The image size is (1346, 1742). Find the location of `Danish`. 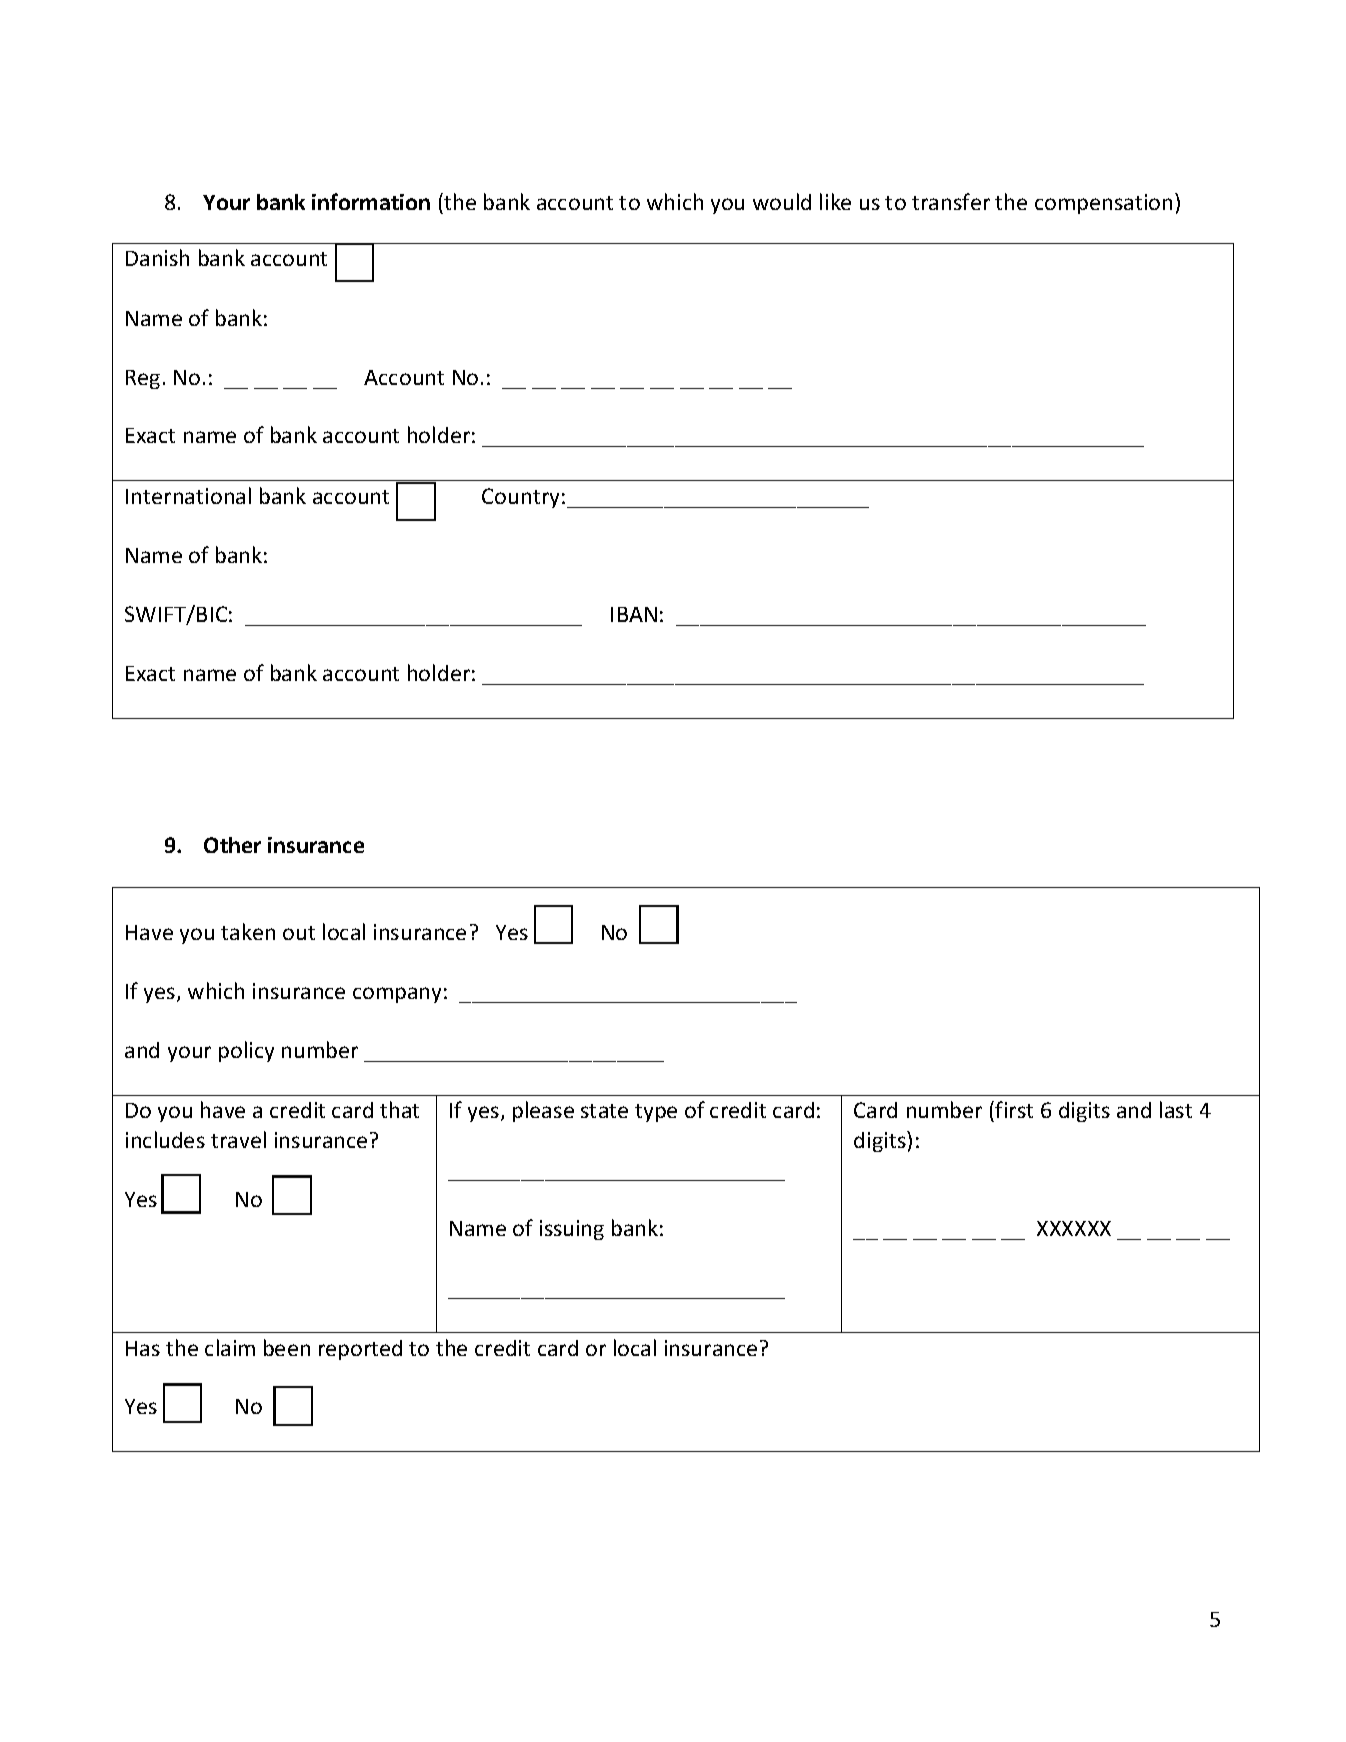

Danish is located at coordinates (157, 257).
